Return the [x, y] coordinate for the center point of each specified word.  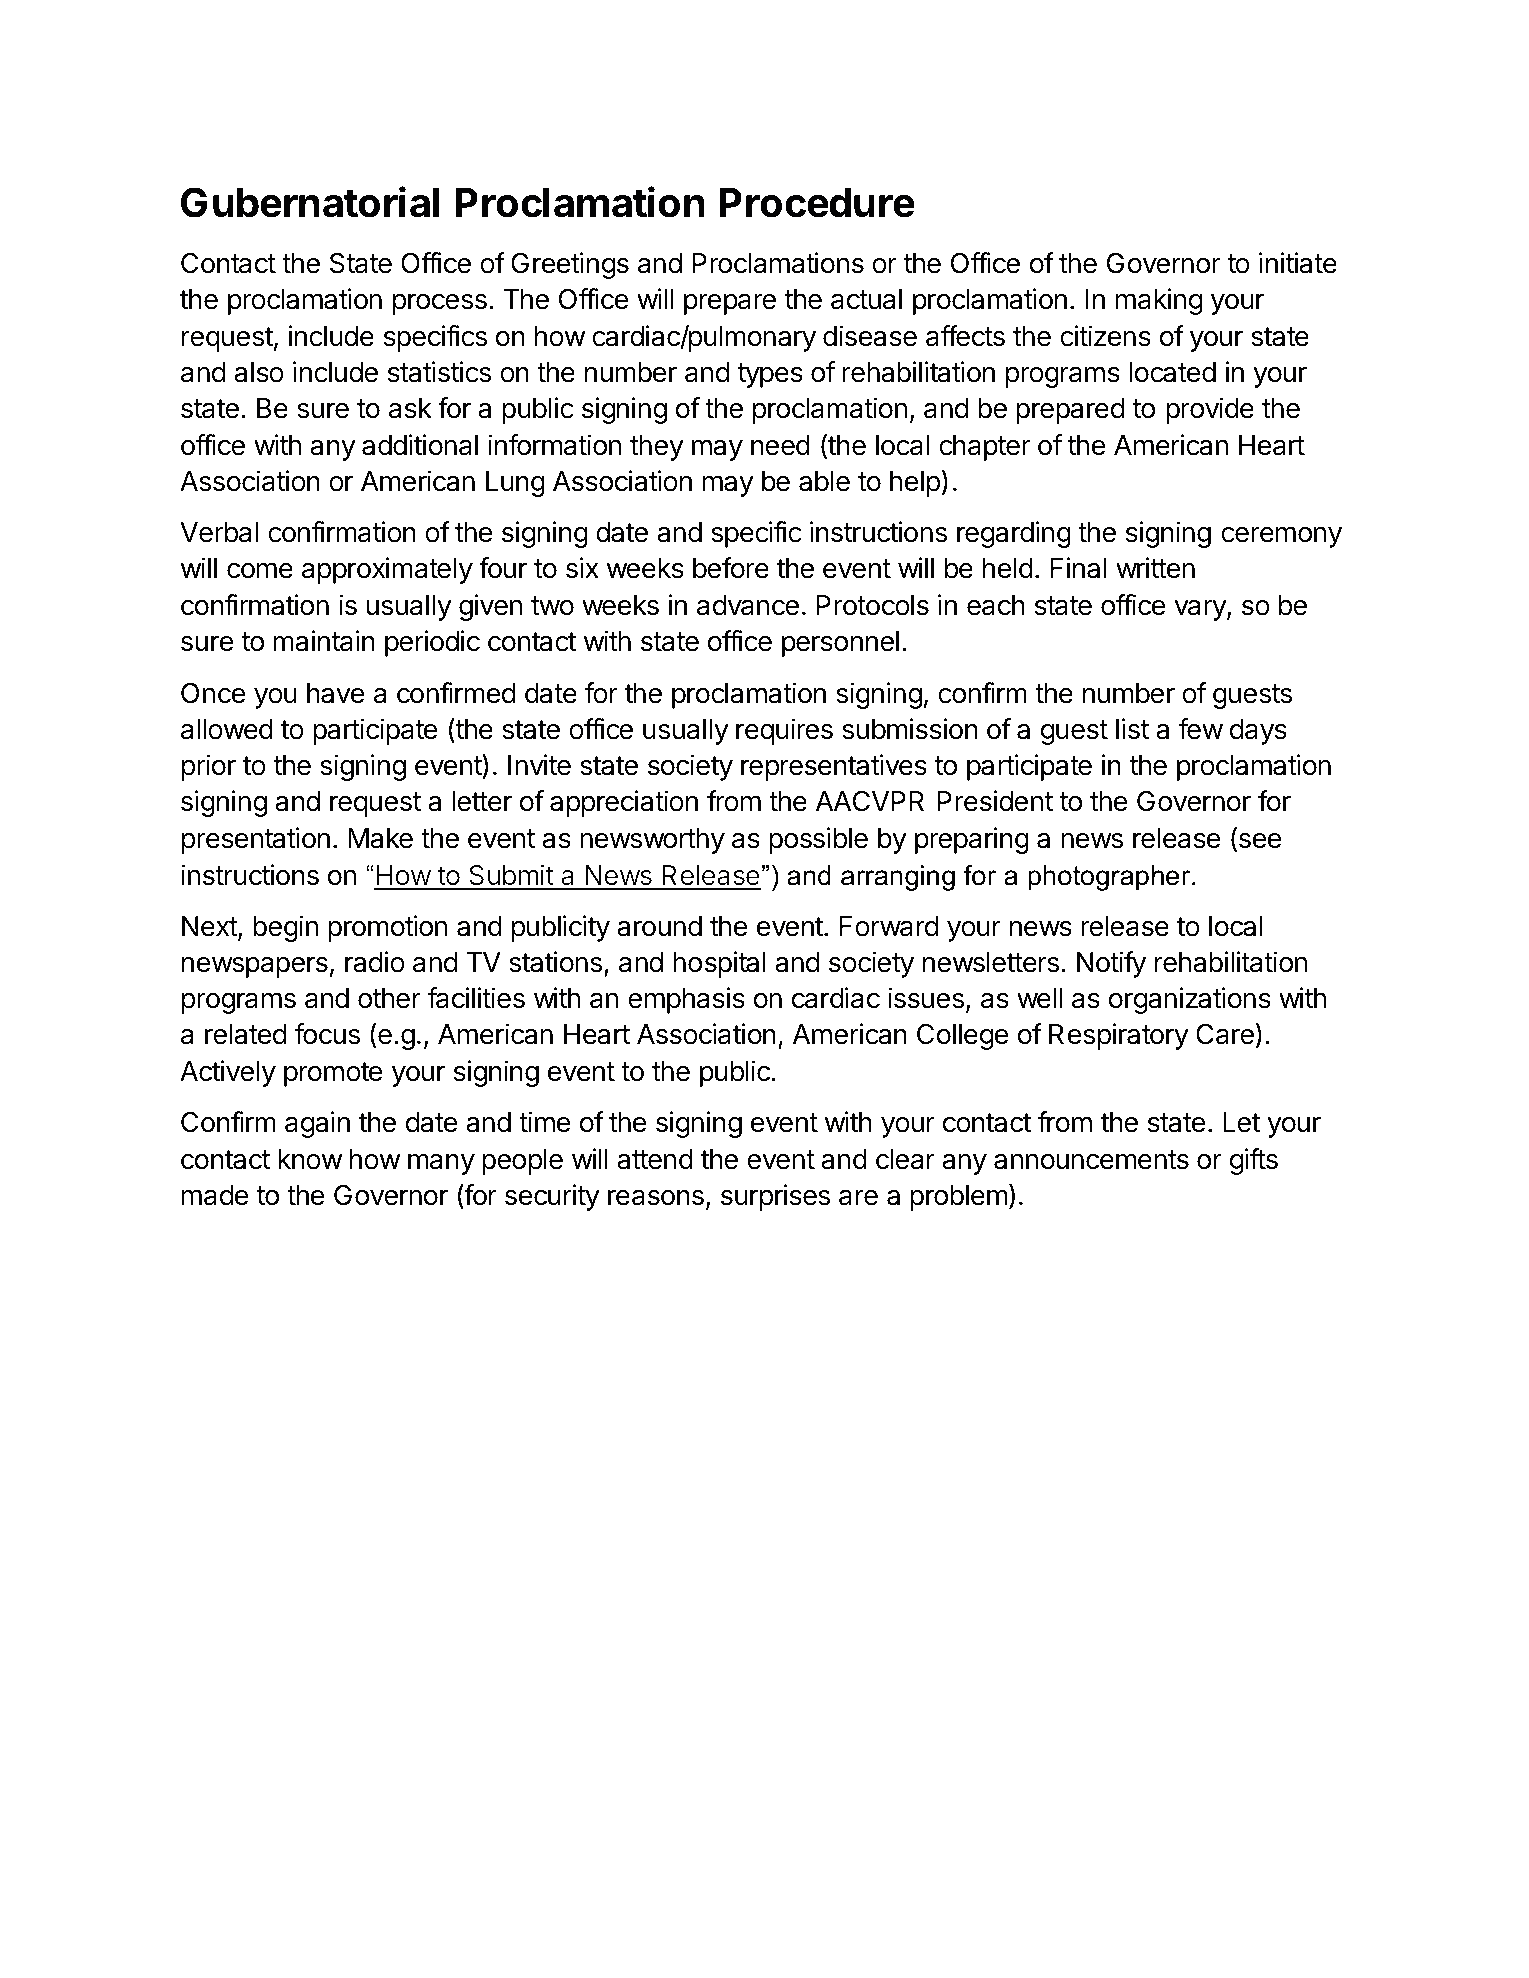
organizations [1190, 1000]
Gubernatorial [310, 202]
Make [380, 838]
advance [748, 605]
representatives [834, 767]
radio [375, 962]
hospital [719, 964]
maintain [324, 641]
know [310, 1159]
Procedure [817, 203]
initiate [1298, 263]
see [1258, 842]
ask [410, 408]
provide [1210, 410]
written [1155, 568]
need [780, 445]
